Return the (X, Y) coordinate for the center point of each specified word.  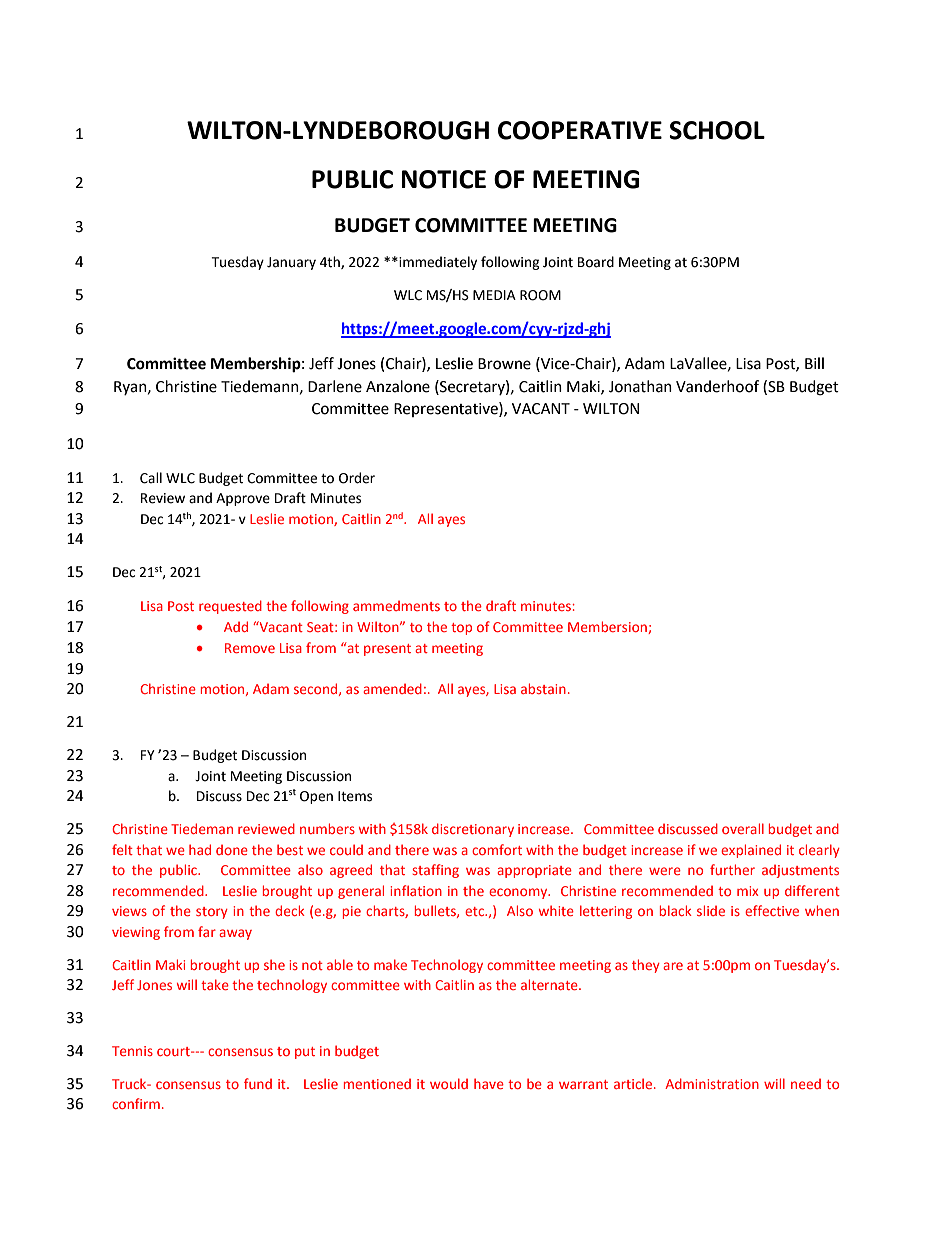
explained (751, 851)
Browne (504, 364)
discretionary (473, 830)
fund (258, 1083)
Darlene (335, 386)
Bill (814, 363)
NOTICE (443, 179)
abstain (543, 688)
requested (230, 607)
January (291, 263)
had (200, 849)
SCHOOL (717, 130)
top (461, 629)
